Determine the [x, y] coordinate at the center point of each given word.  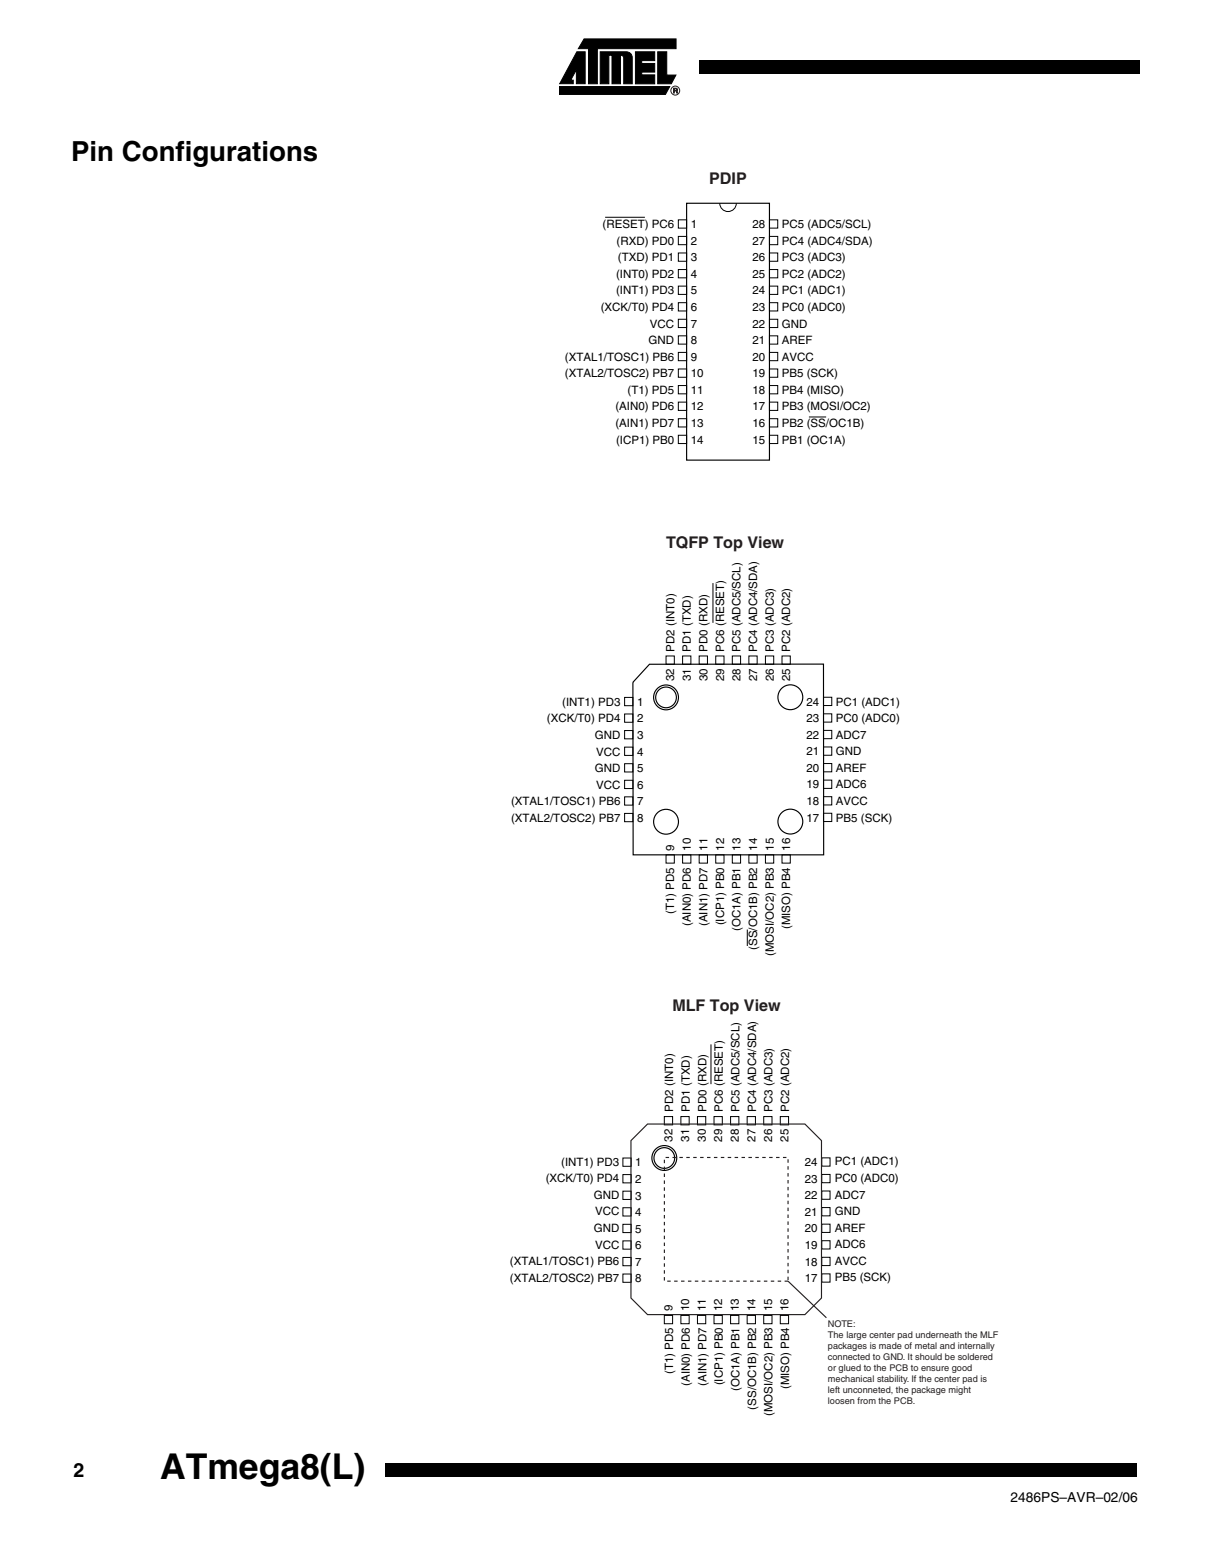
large [857, 1335]
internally [976, 1346]
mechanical [851, 1378]
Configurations [219, 153]
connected [849, 1356]
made [890, 1345]
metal [926, 1345]
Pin [93, 151]
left [834, 1389]
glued [849, 1368]
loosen [841, 1400]
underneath [939, 1334]
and [947, 1345]
